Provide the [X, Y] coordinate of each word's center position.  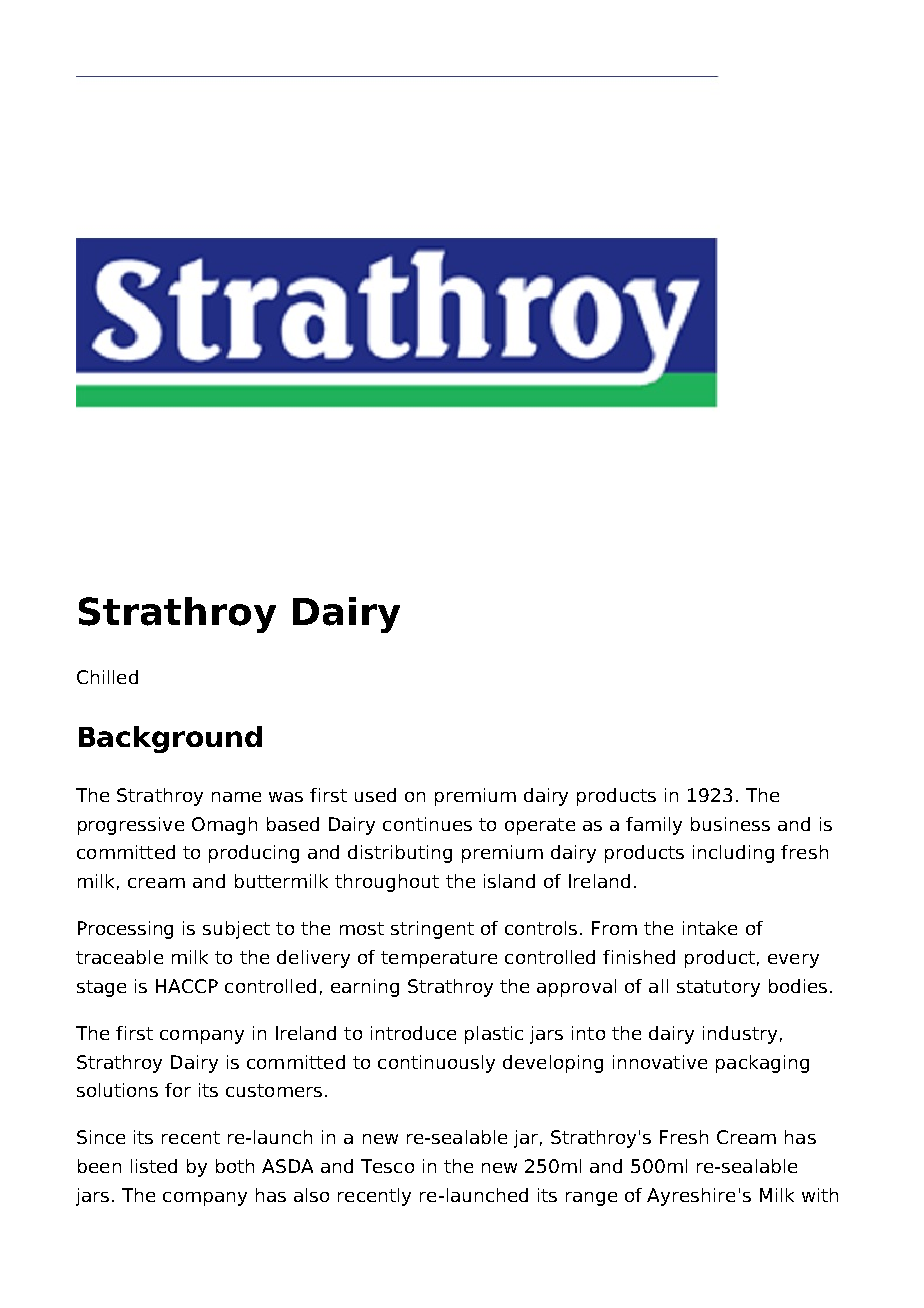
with [820, 1195]
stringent [432, 930]
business [730, 824]
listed [154, 1166]
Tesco [387, 1166]
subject [236, 930]
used [375, 795]
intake [710, 928]
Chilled [107, 677]
